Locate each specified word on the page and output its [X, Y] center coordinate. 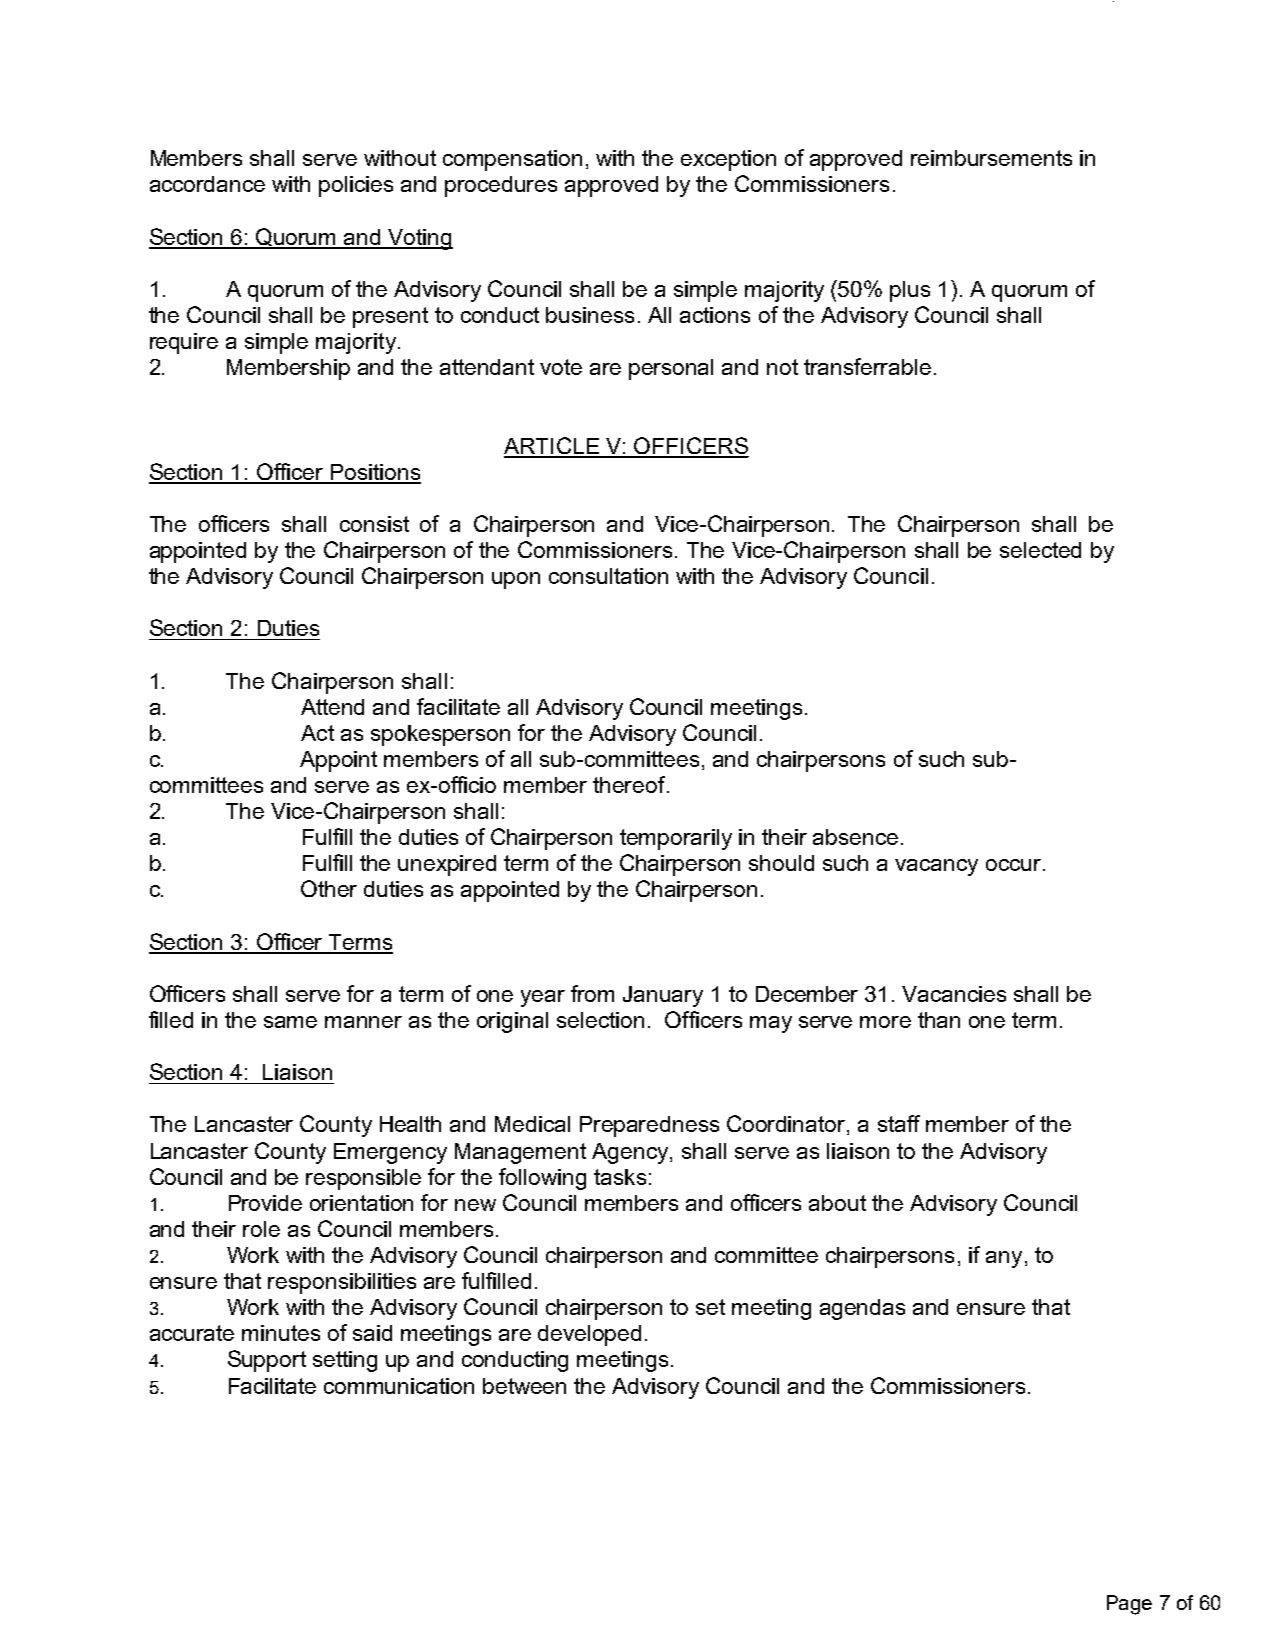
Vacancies [954, 994]
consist [374, 524]
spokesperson [440, 735]
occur [1013, 865]
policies [356, 186]
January [663, 996]
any [1004, 1259]
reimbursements [991, 158]
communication [399, 1386]
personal [671, 369]
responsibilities [342, 1283]
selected [1040, 550]
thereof [630, 784]
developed [589, 1335]
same [290, 1022]
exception [728, 160]
